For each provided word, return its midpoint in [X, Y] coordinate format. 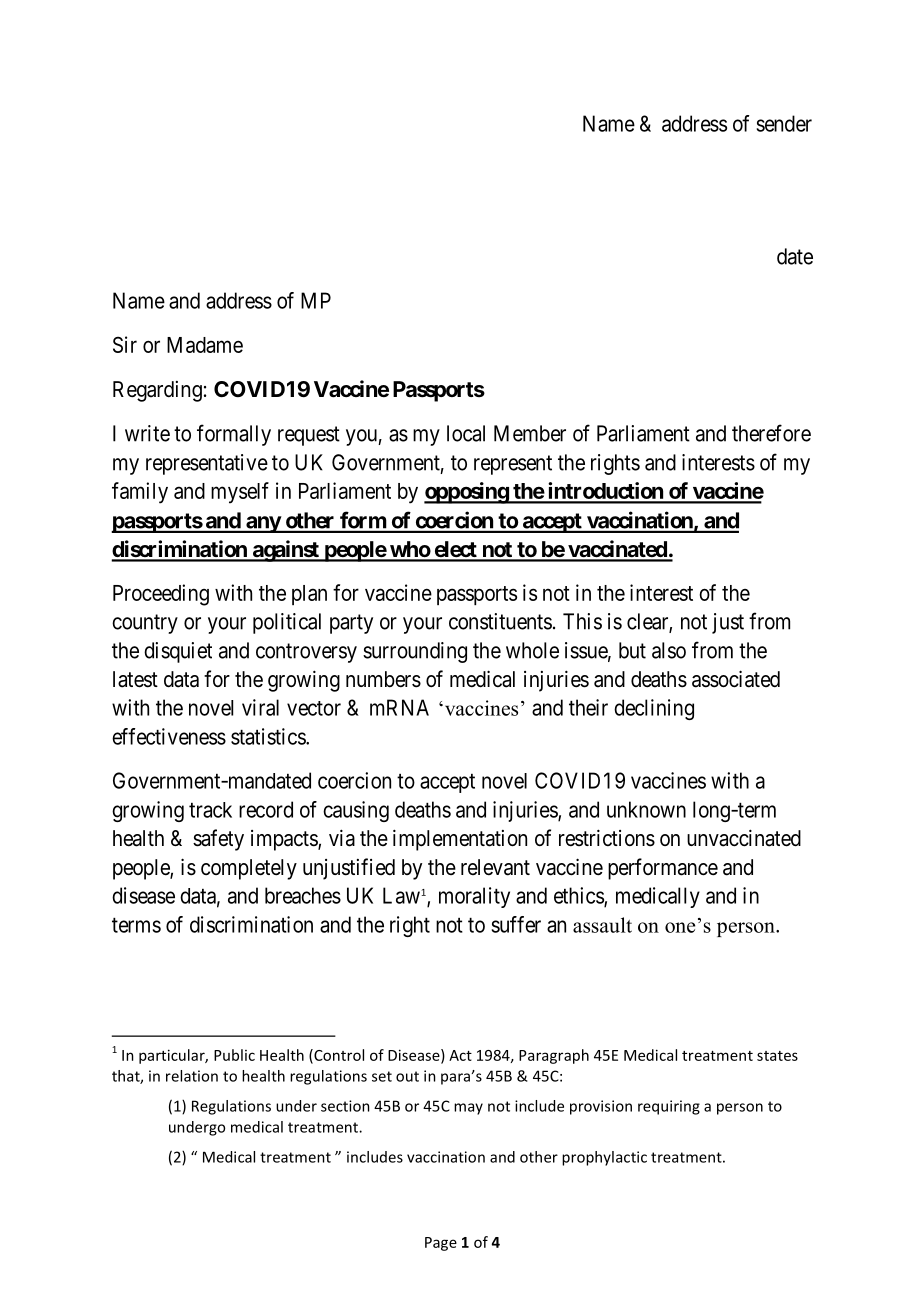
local [466, 433]
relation [192, 1076]
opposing [467, 493]
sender [784, 123]
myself [240, 493]
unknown [646, 809]
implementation [460, 840]
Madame [205, 345]
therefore [771, 433]
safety [218, 840]
